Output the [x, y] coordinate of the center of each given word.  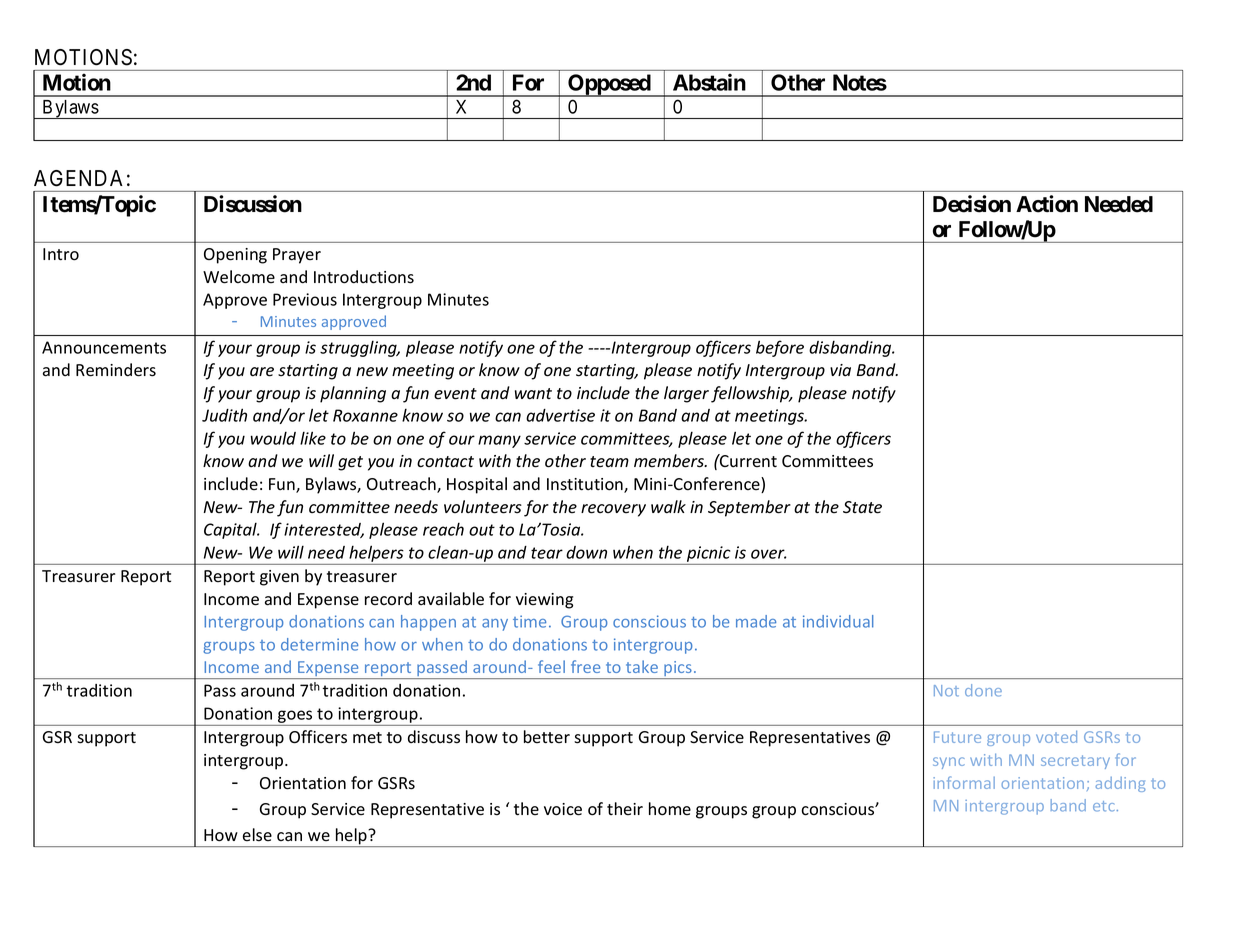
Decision [972, 204]
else [257, 835]
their [625, 808]
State [862, 507]
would [273, 438]
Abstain [709, 82]
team [609, 462]
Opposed [609, 85]
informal [964, 782]
